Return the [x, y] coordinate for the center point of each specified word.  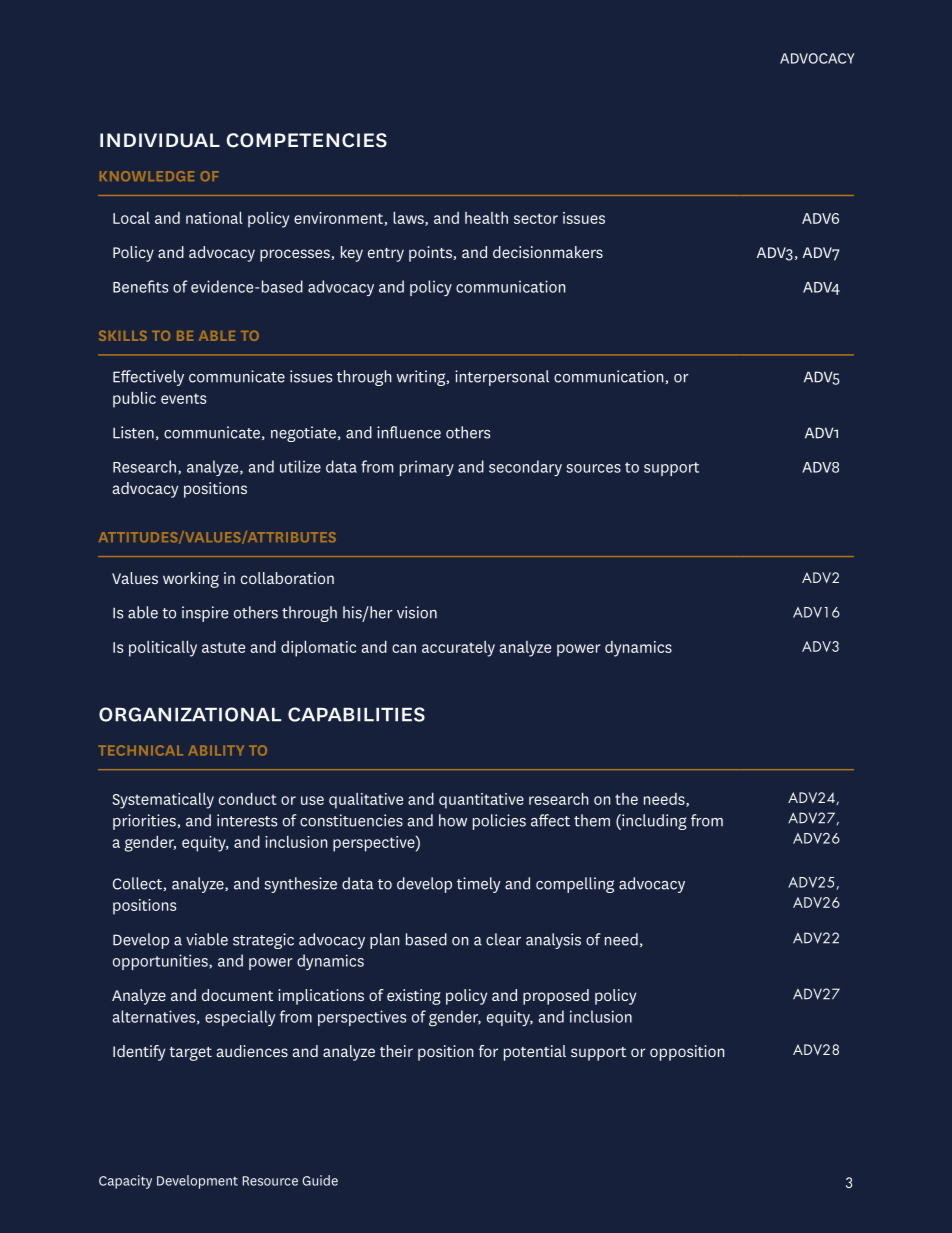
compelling [575, 885]
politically [163, 649]
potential [535, 1053]
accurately [458, 649]
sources [594, 468]
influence [409, 432]
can [404, 648]
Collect [138, 884]
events [183, 398]
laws [409, 219]
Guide [320, 1180]
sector [536, 218]
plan [384, 941]
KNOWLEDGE [147, 176]
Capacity [125, 1182]
